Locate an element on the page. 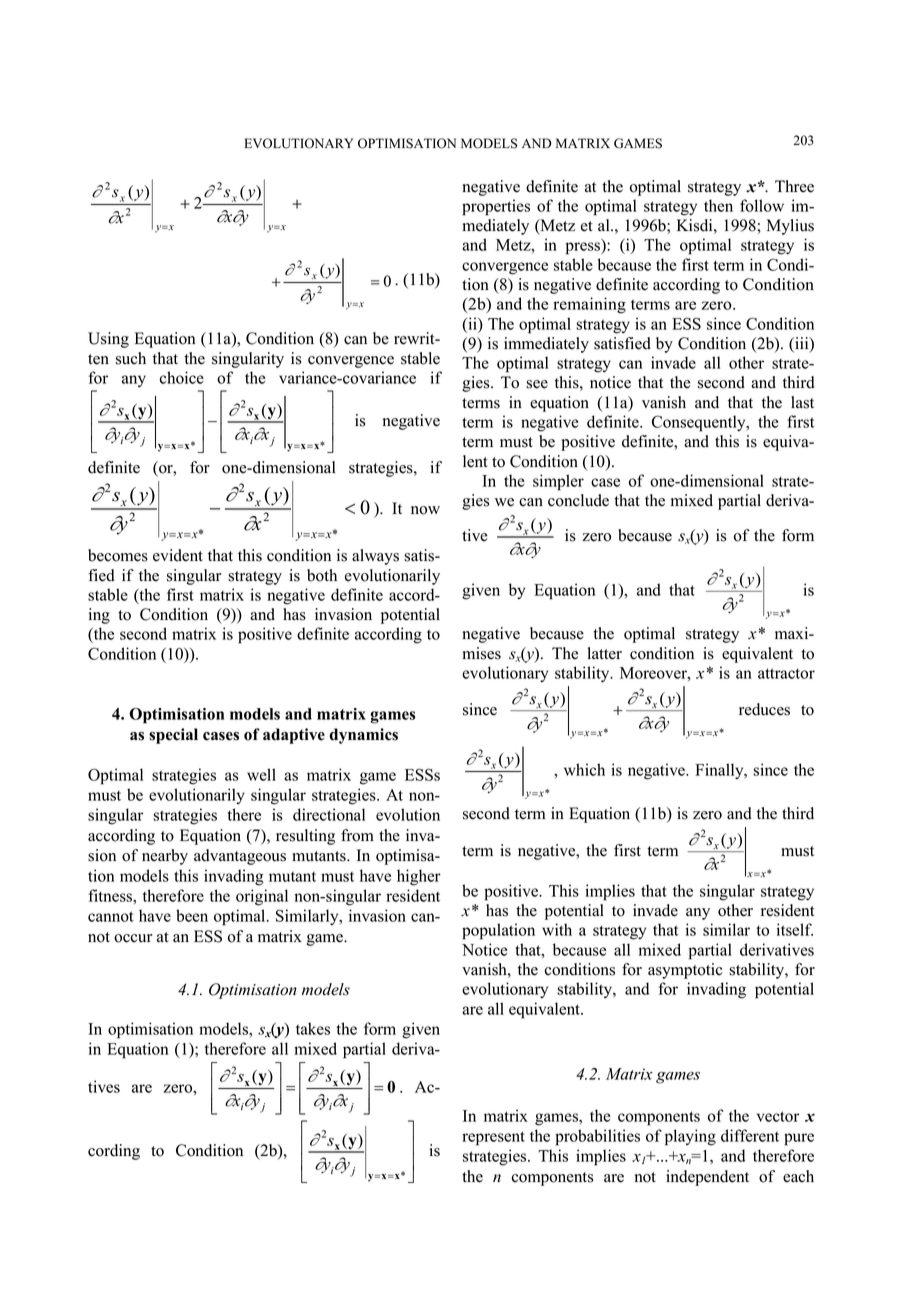  dynamics is located at coordinates (363, 736).
